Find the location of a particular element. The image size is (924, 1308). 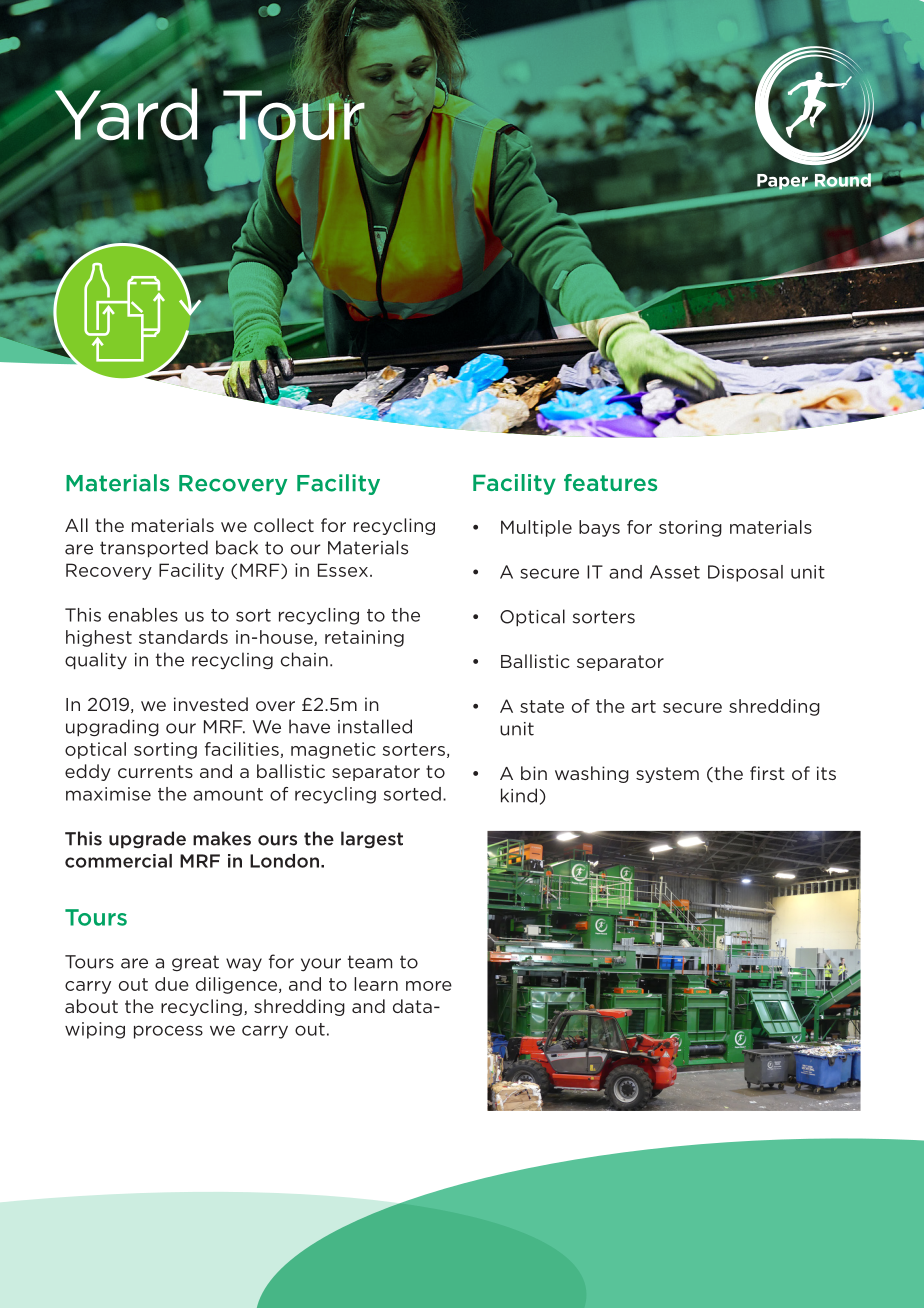

Disposal is located at coordinates (745, 573).
